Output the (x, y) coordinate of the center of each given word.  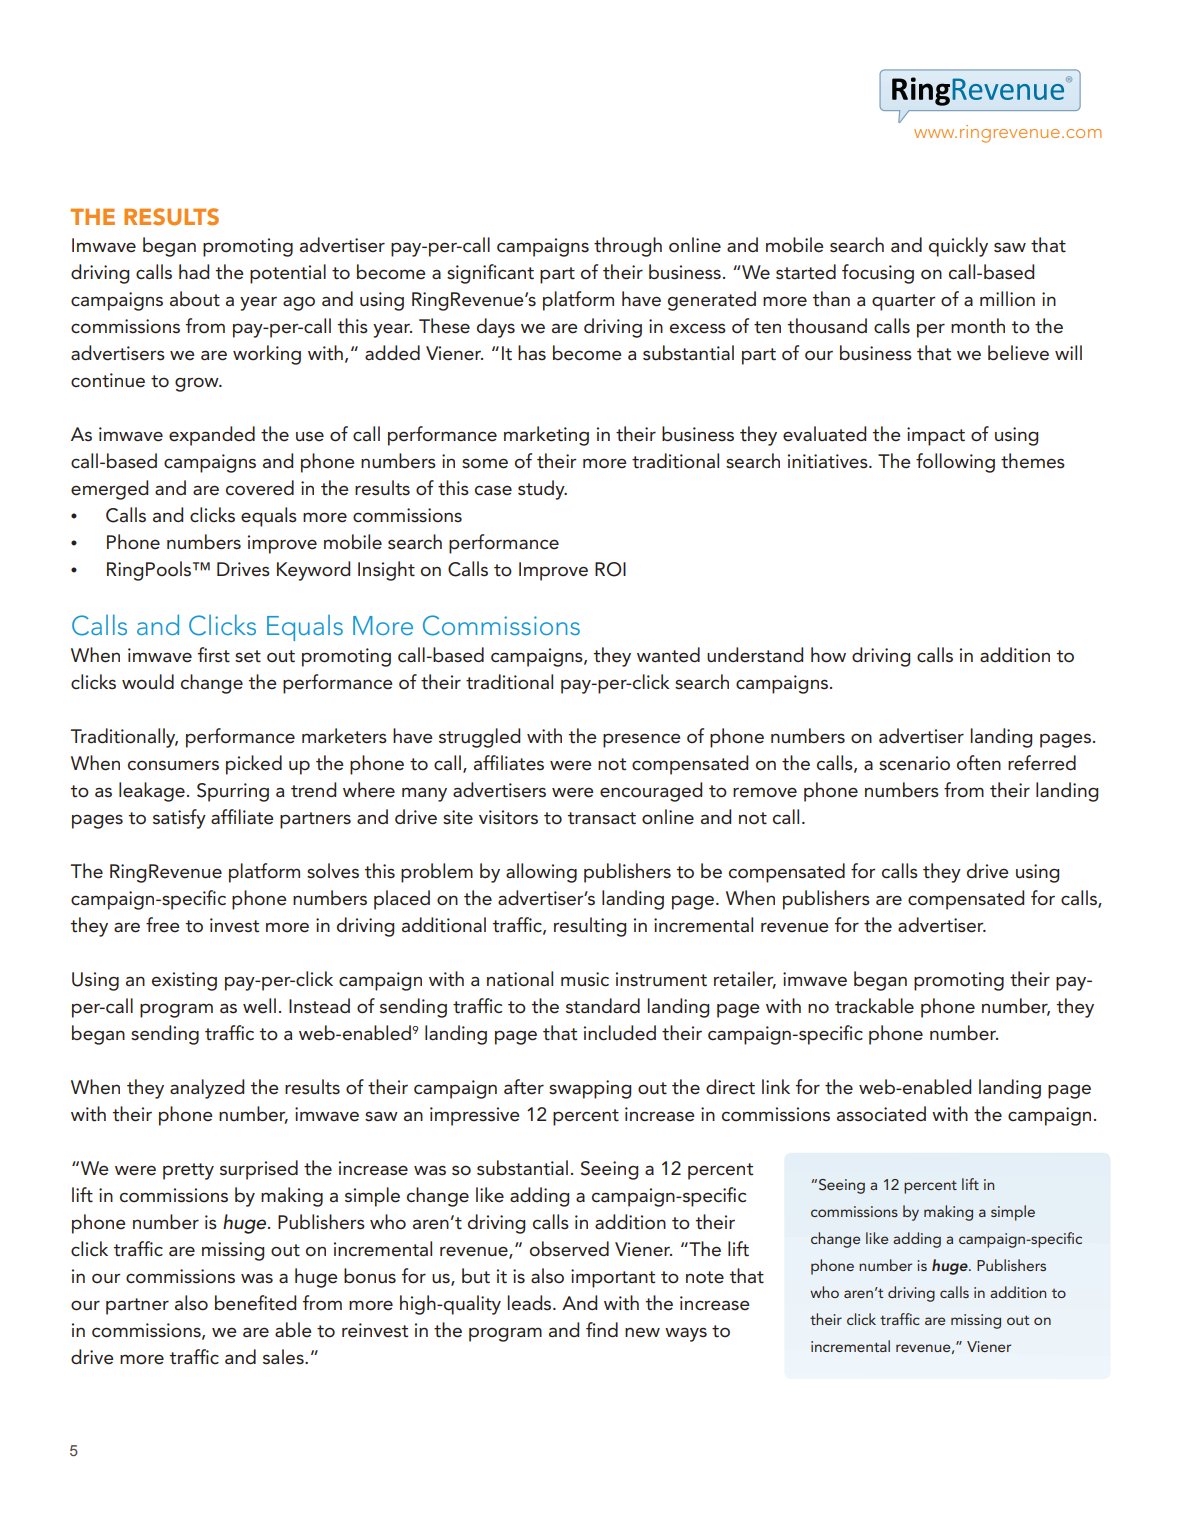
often (979, 763)
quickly (958, 247)
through (628, 247)
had (194, 271)
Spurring (233, 792)
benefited (255, 1303)
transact (602, 818)
